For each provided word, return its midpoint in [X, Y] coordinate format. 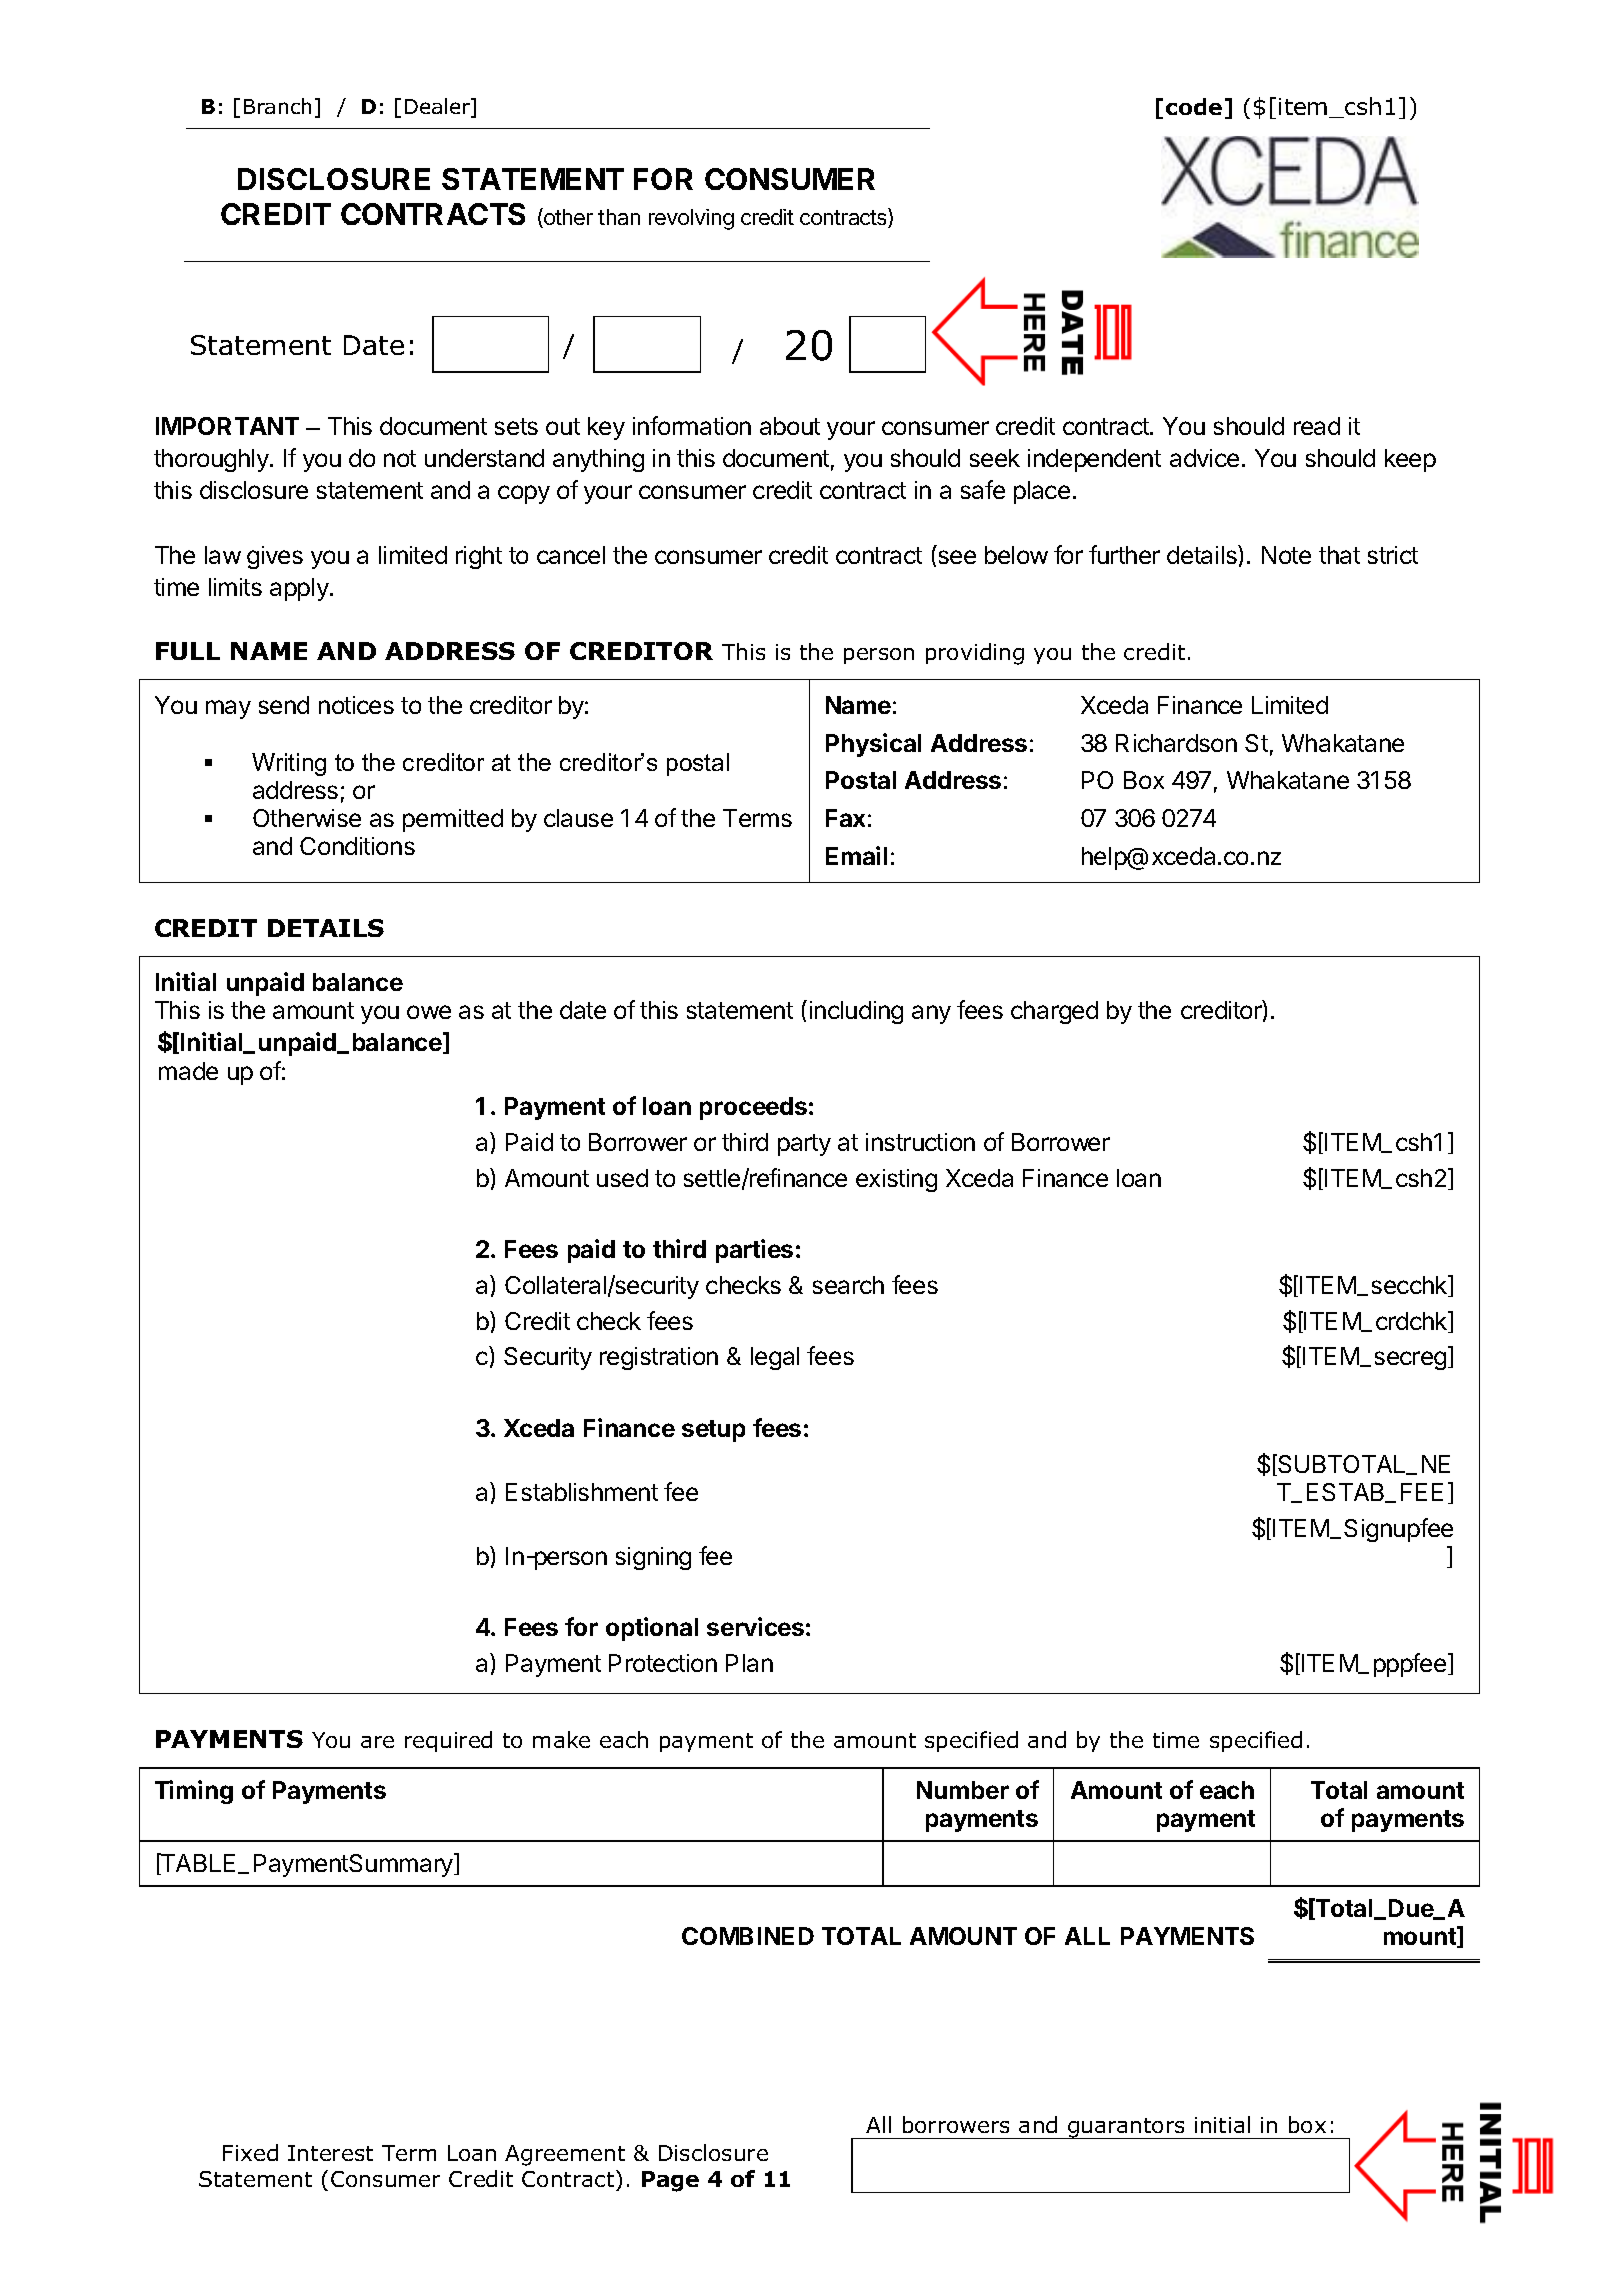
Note [1286, 555]
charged [1054, 1012]
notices [356, 705]
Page [670, 2181]
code [1194, 106]
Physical [873, 745]
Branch [277, 106]
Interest [330, 2153]
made [188, 1071]
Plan [749, 1663]
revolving [691, 219]
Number [963, 1790]
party [804, 1145]
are [377, 1742]
